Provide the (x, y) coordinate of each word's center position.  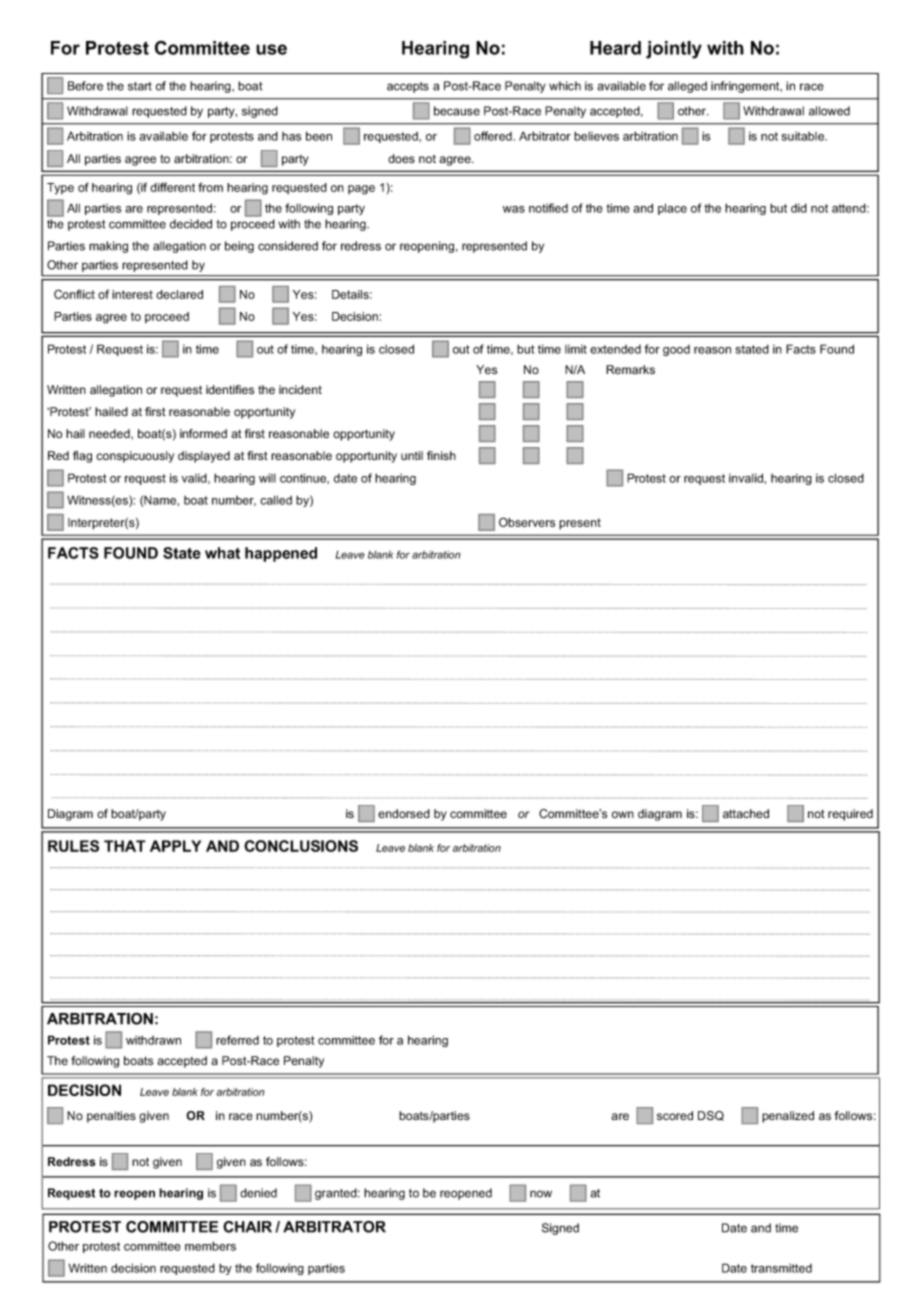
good (676, 350)
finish (441, 455)
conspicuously (135, 457)
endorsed (404, 813)
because (457, 111)
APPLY (175, 846)
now (541, 1194)
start (140, 86)
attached (746, 813)
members (210, 1246)
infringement (746, 87)
